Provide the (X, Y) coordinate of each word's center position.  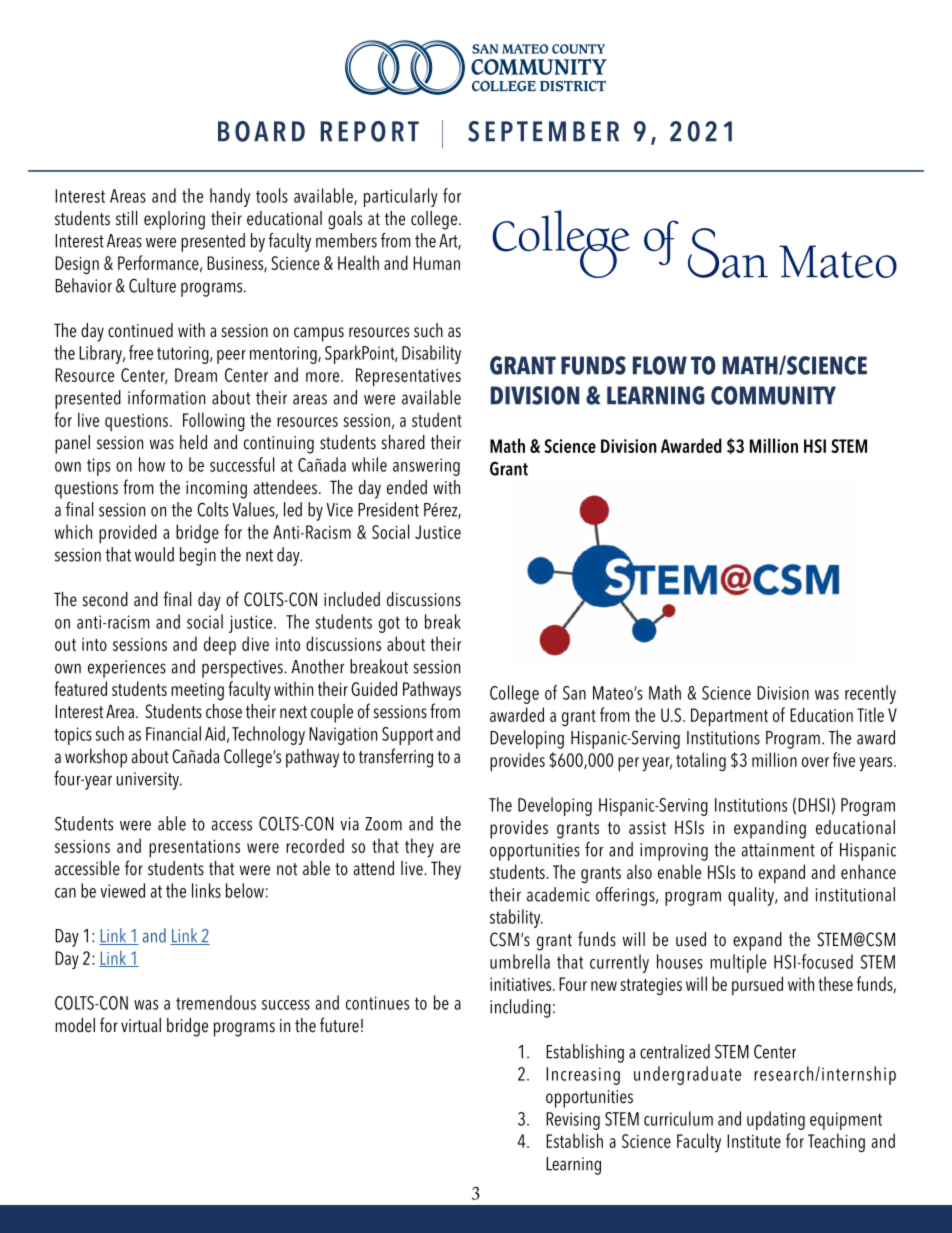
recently (870, 694)
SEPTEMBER (543, 131)
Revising (573, 1121)
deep (220, 645)
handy (230, 197)
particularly (401, 197)
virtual (141, 1025)
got (389, 624)
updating (776, 1120)
